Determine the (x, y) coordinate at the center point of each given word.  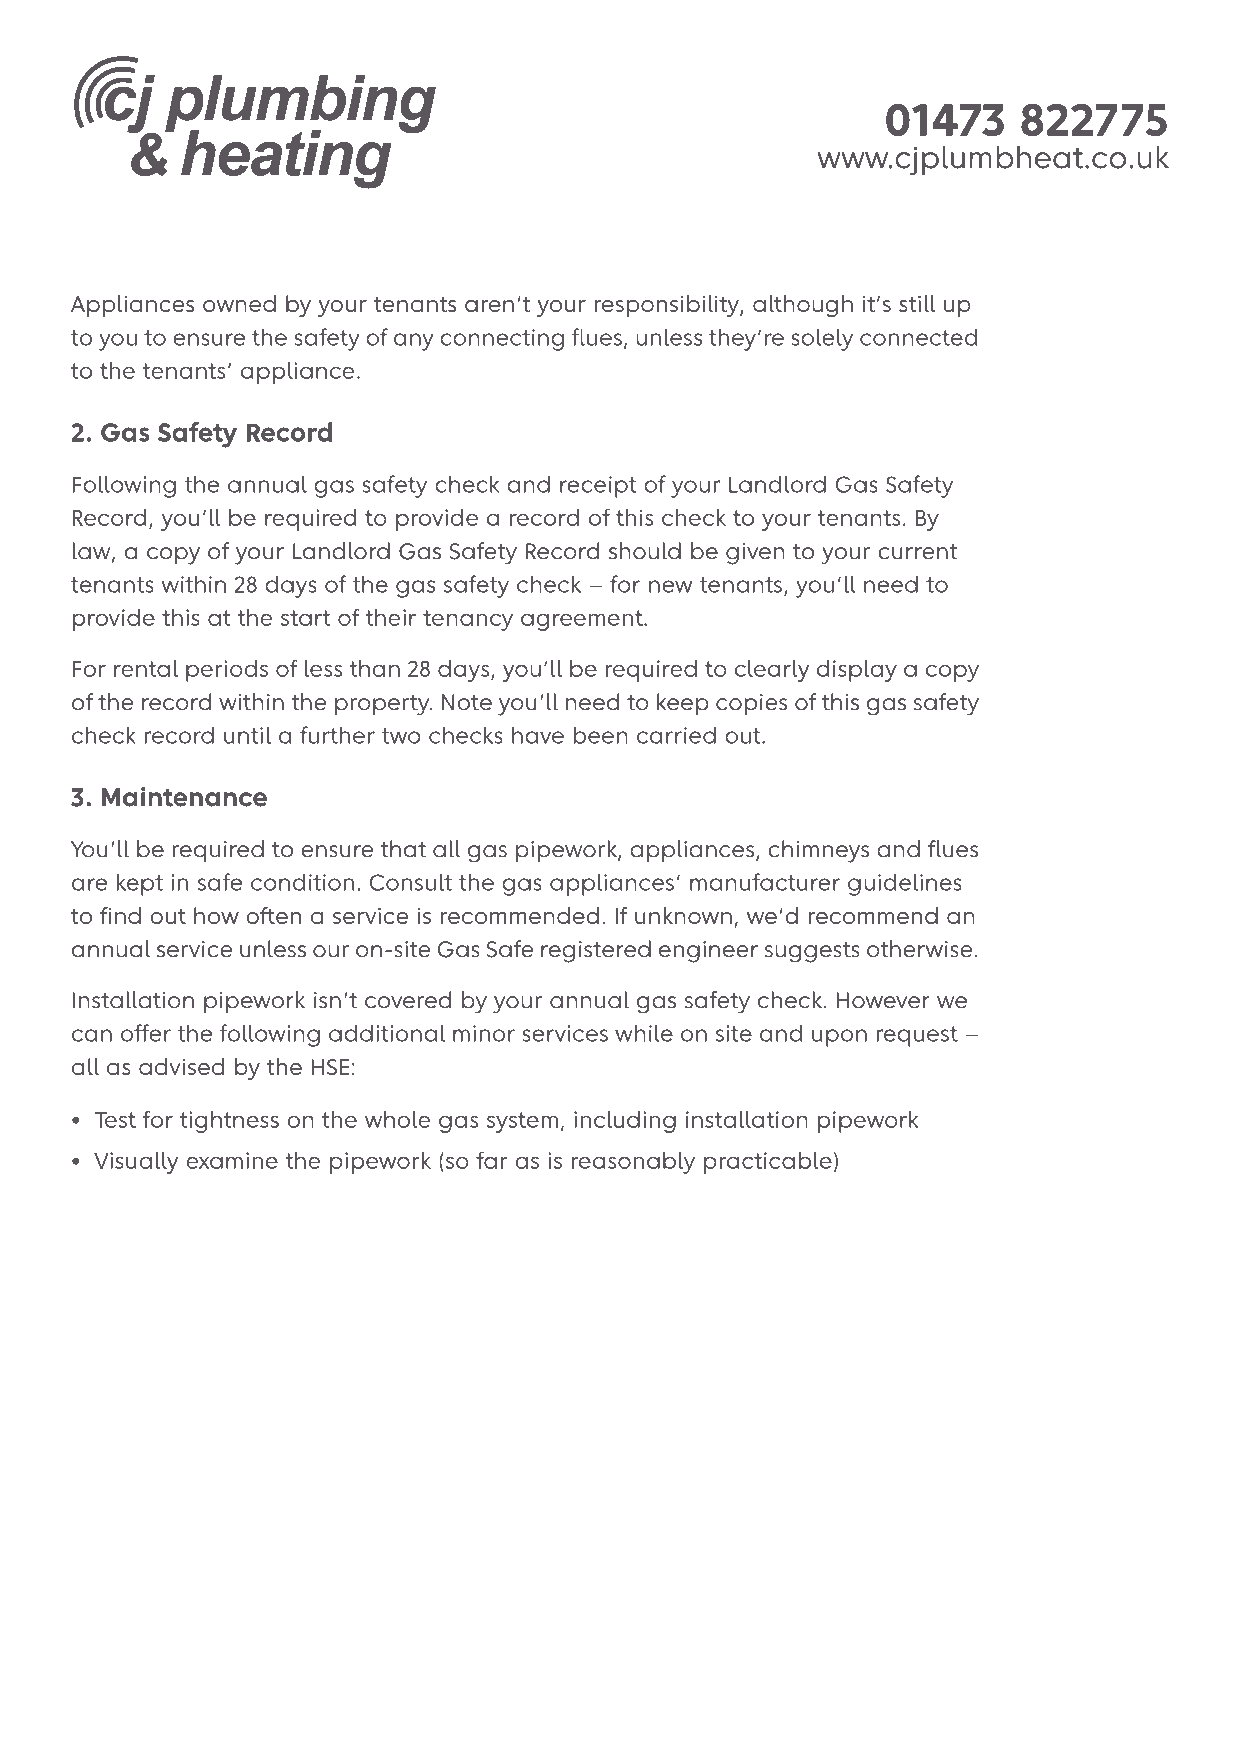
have (538, 735)
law (93, 552)
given (755, 554)
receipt (598, 487)
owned (239, 303)
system (522, 1122)
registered (596, 951)
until (247, 735)
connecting (502, 340)
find (120, 915)
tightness (229, 1122)
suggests (812, 952)
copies (751, 705)
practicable (768, 1163)
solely (822, 339)
